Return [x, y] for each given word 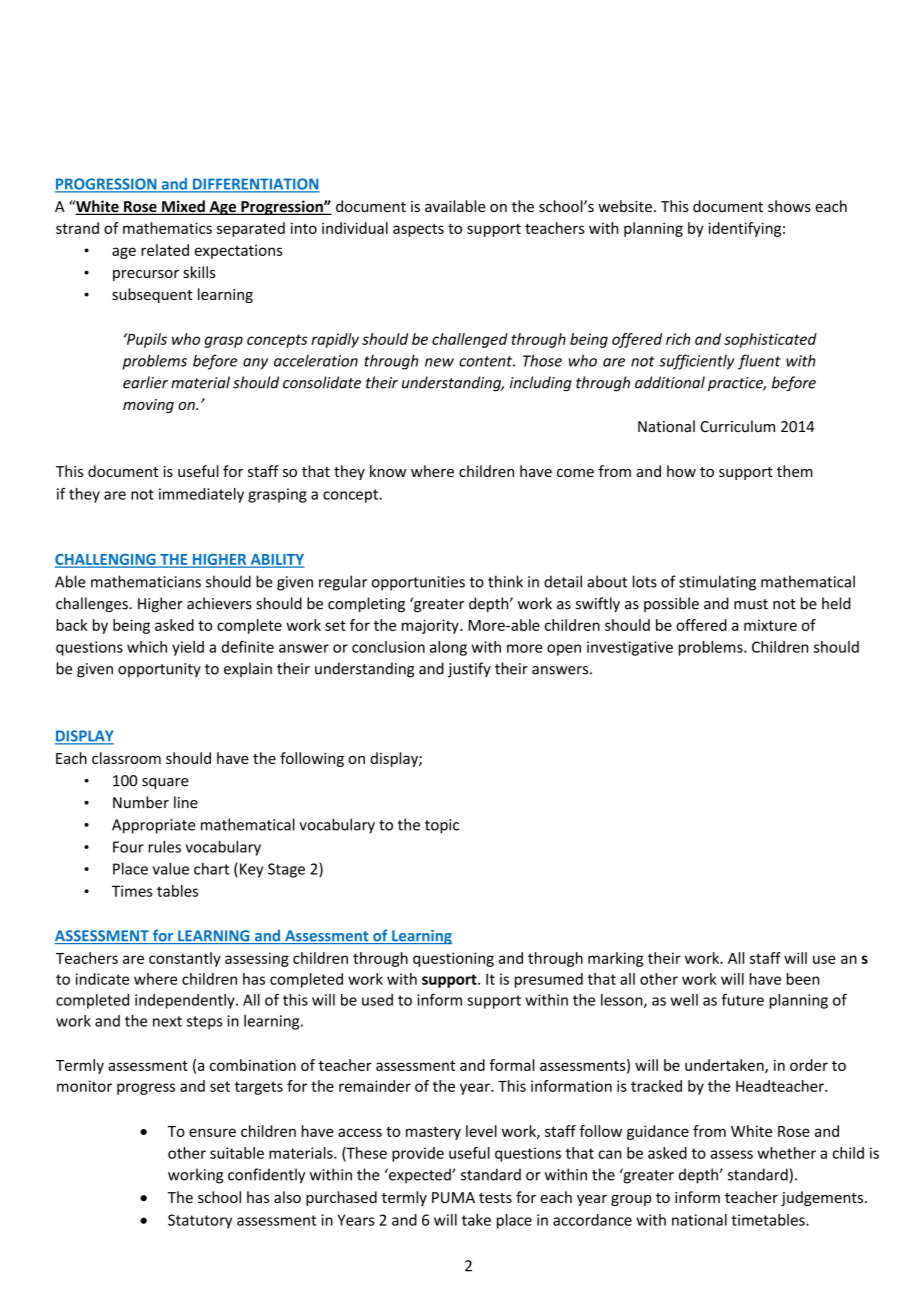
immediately [201, 495]
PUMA [453, 1197]
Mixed [183, 207]
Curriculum [737, 426]
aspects [418, 230]
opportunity [159, 670]
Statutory [200, 1221]
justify [469, 670]
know [388, 471]
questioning [453, 959]
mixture [770, 625]
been [803, 979]
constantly [185, 959]
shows [789, 206]
